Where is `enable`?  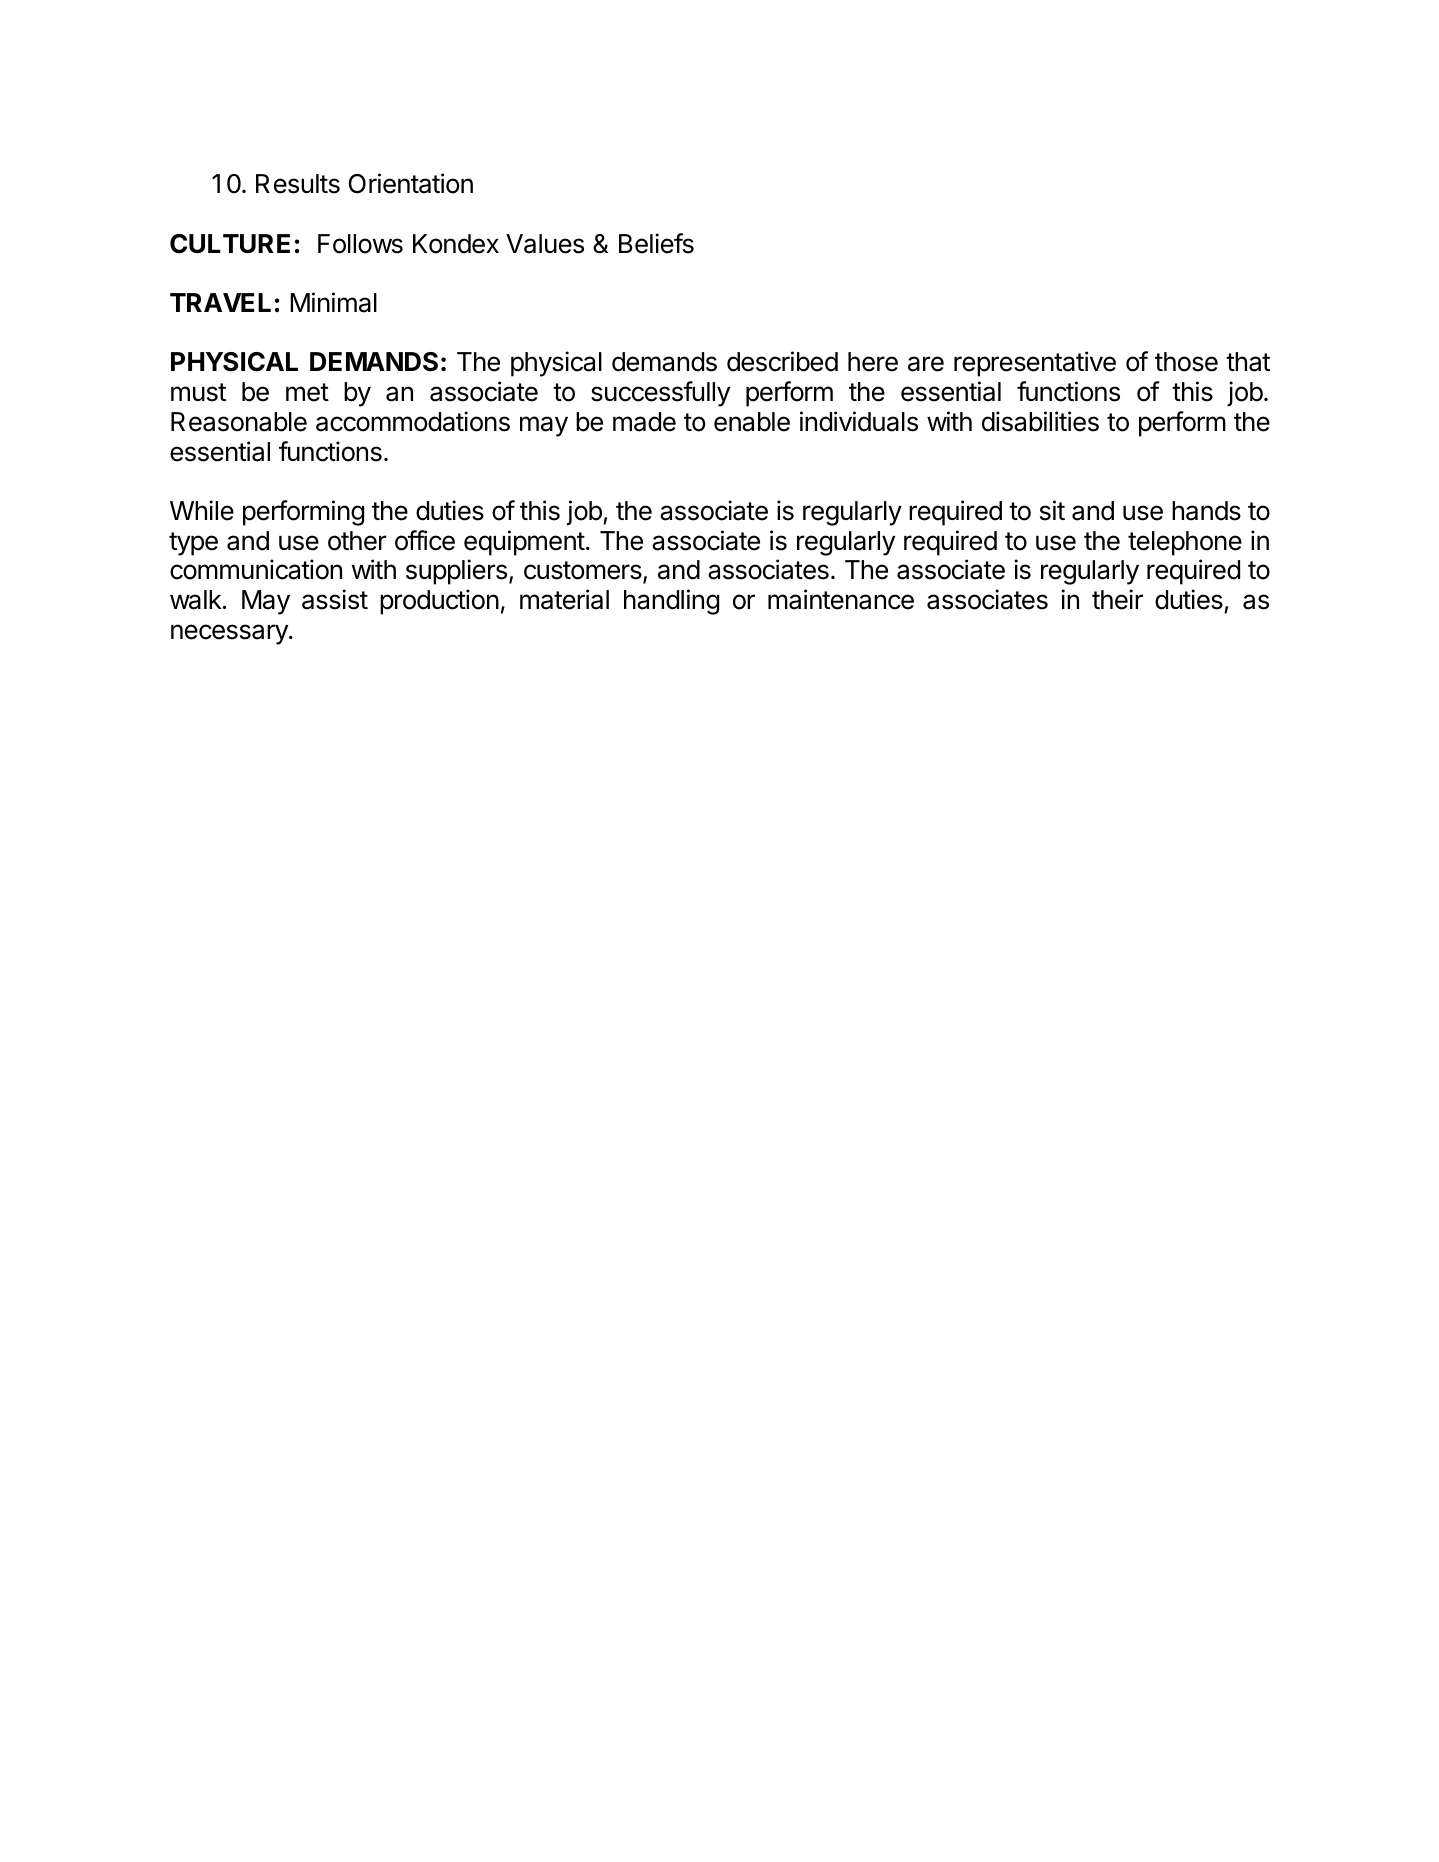
enable is located at coordinates (752, 422).
